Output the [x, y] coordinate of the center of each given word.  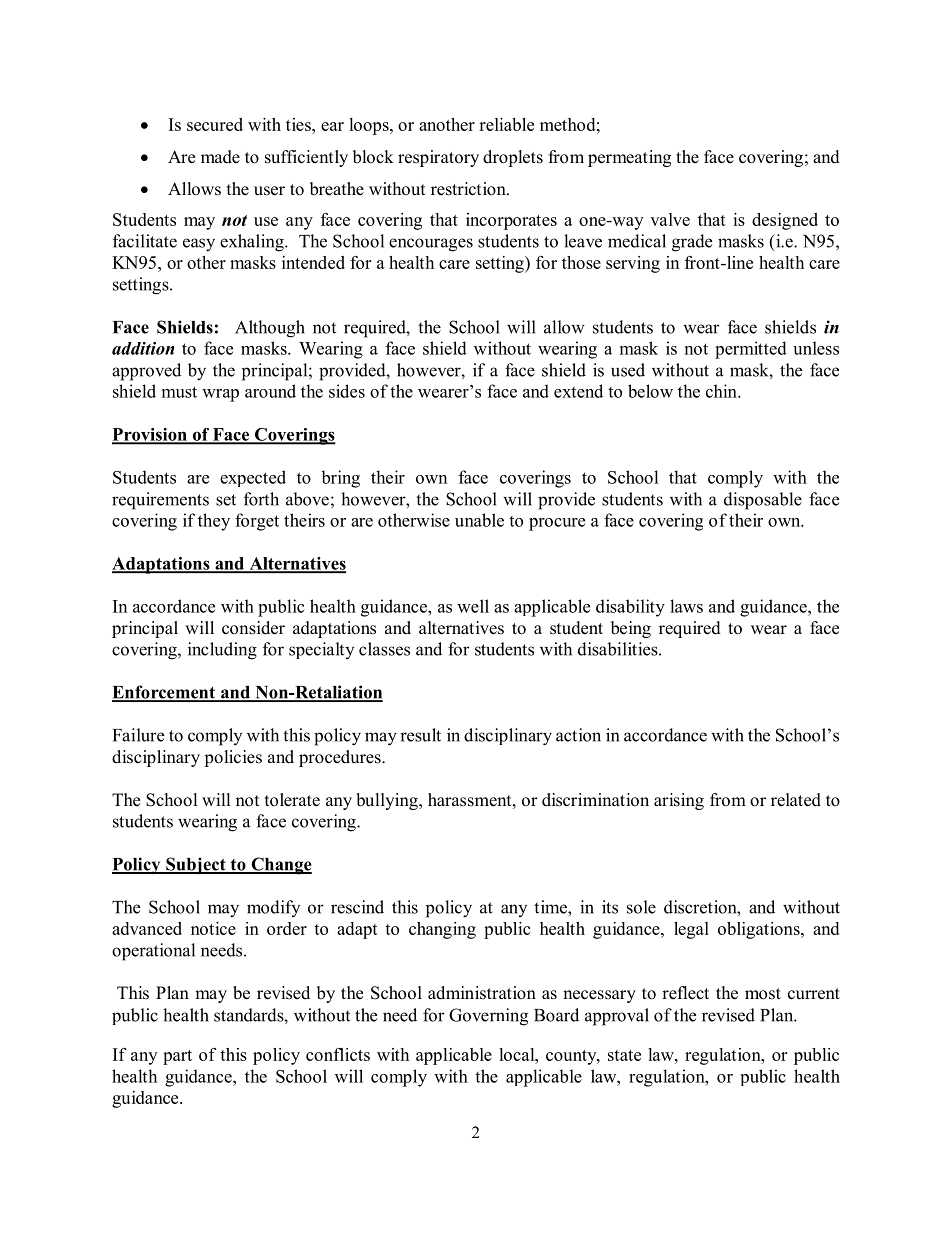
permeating [629, 158]
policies [233, 758]
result [420, 735]
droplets [513, 158]
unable [479, 520]
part [177, 1057]
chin [722, 391]
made [220, 157]
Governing [488, 1017]
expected [253, 478]
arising [679, 801]
